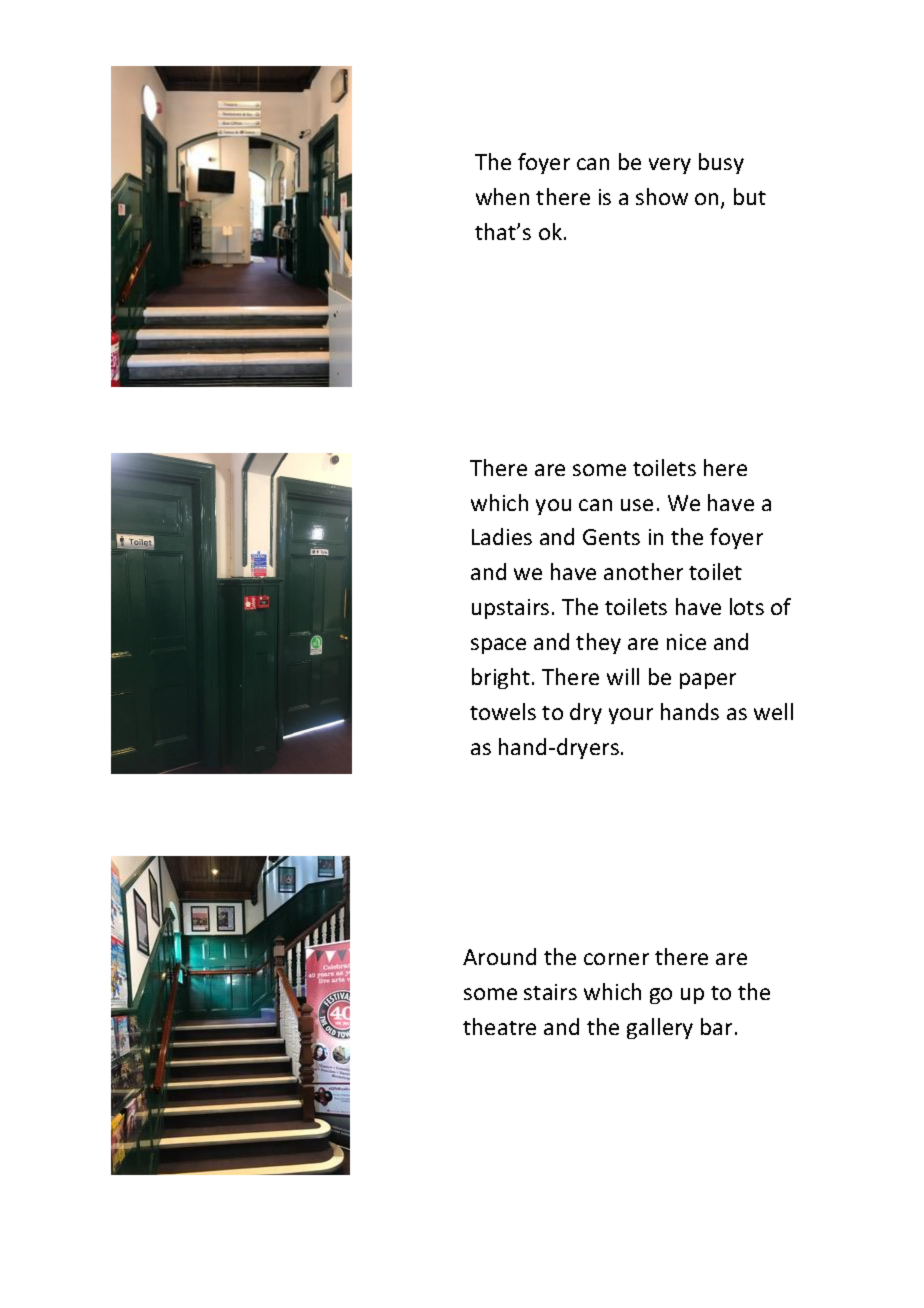 This screenshot has height=1308, width=924. I want to click on bar, so click(716, 1026).
